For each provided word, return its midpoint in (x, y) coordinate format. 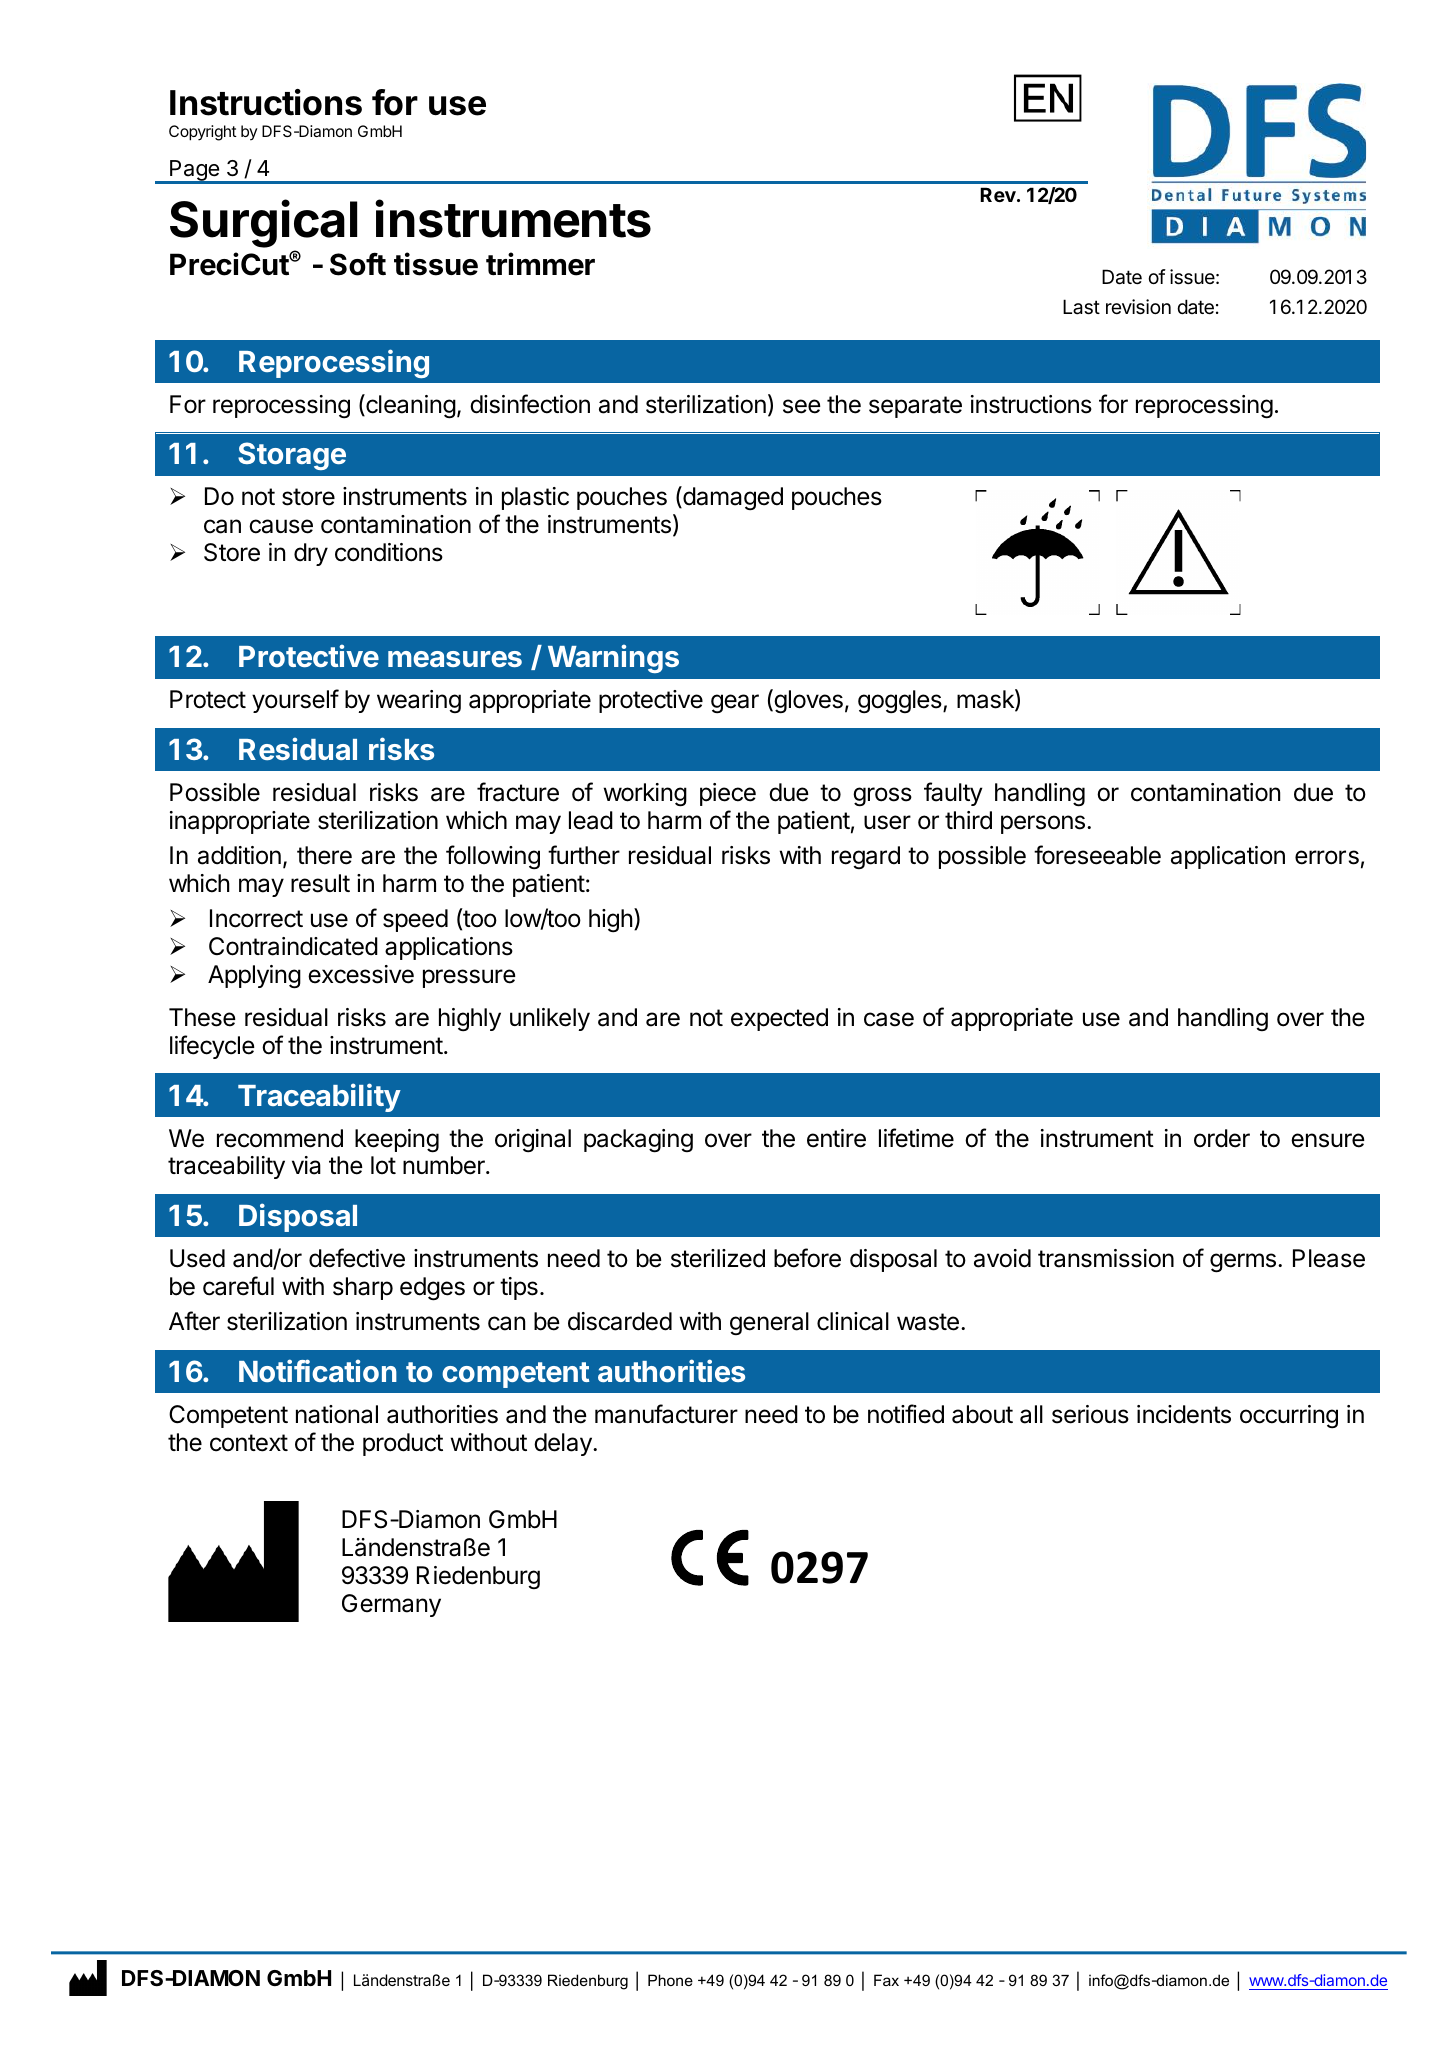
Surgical (263, 223)
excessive (361, 974)
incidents (1184, 1414)
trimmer (540, 264)
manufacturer (666, 1414)
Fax (886, 1980)
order (1222, 1138)
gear (735, 704)
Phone (670, 1980)
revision (1138, 307)
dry (311, 554)
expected (779, 1019)
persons (1043, 824)
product (403, 1444)
